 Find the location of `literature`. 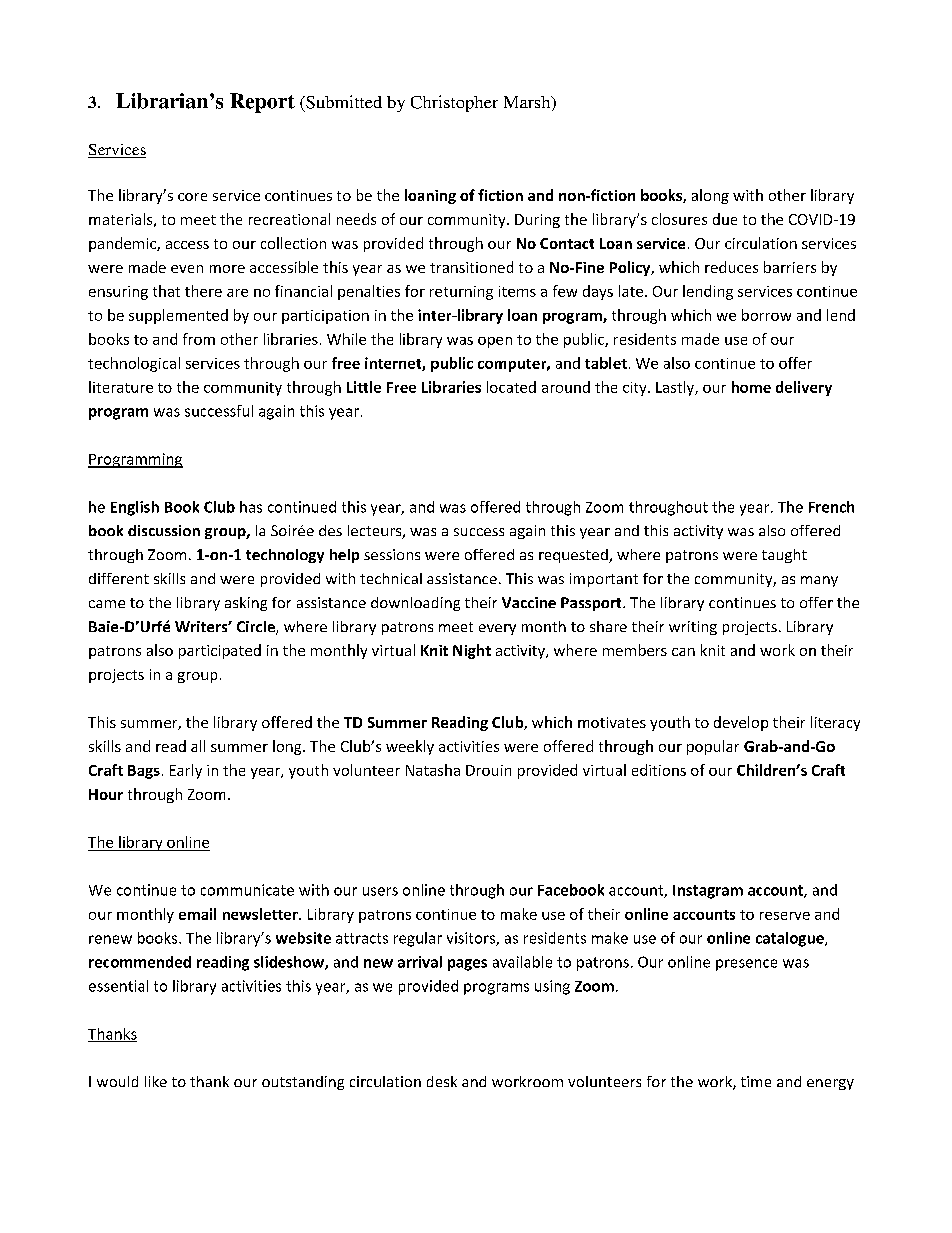

literature is located at coordinates (121, 387).
